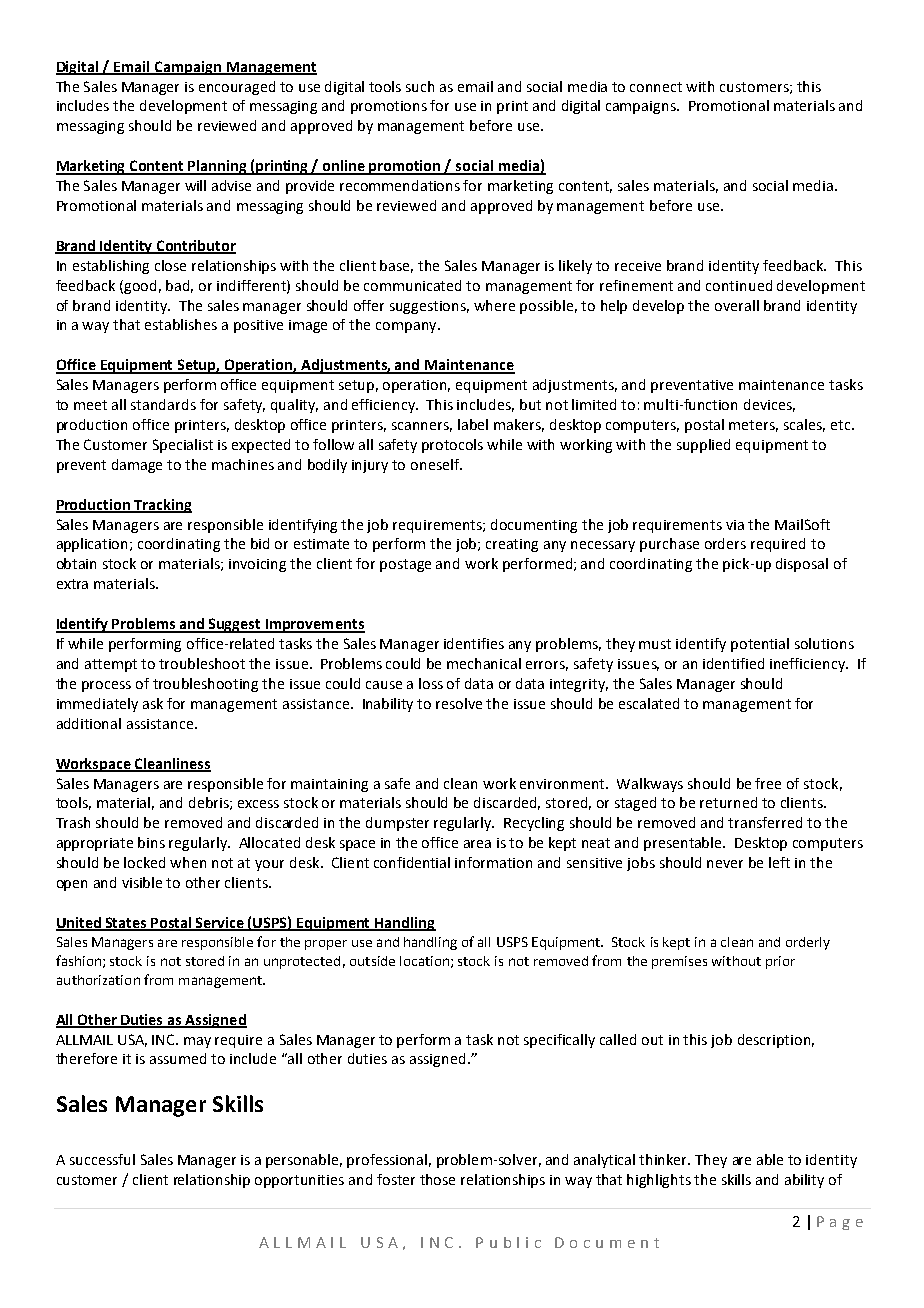 This screenshot has height=1308, width=924. What do you see at coordinates (151, 842) in the screenshot?
I see `bins` at bounding box center [151, 842].
